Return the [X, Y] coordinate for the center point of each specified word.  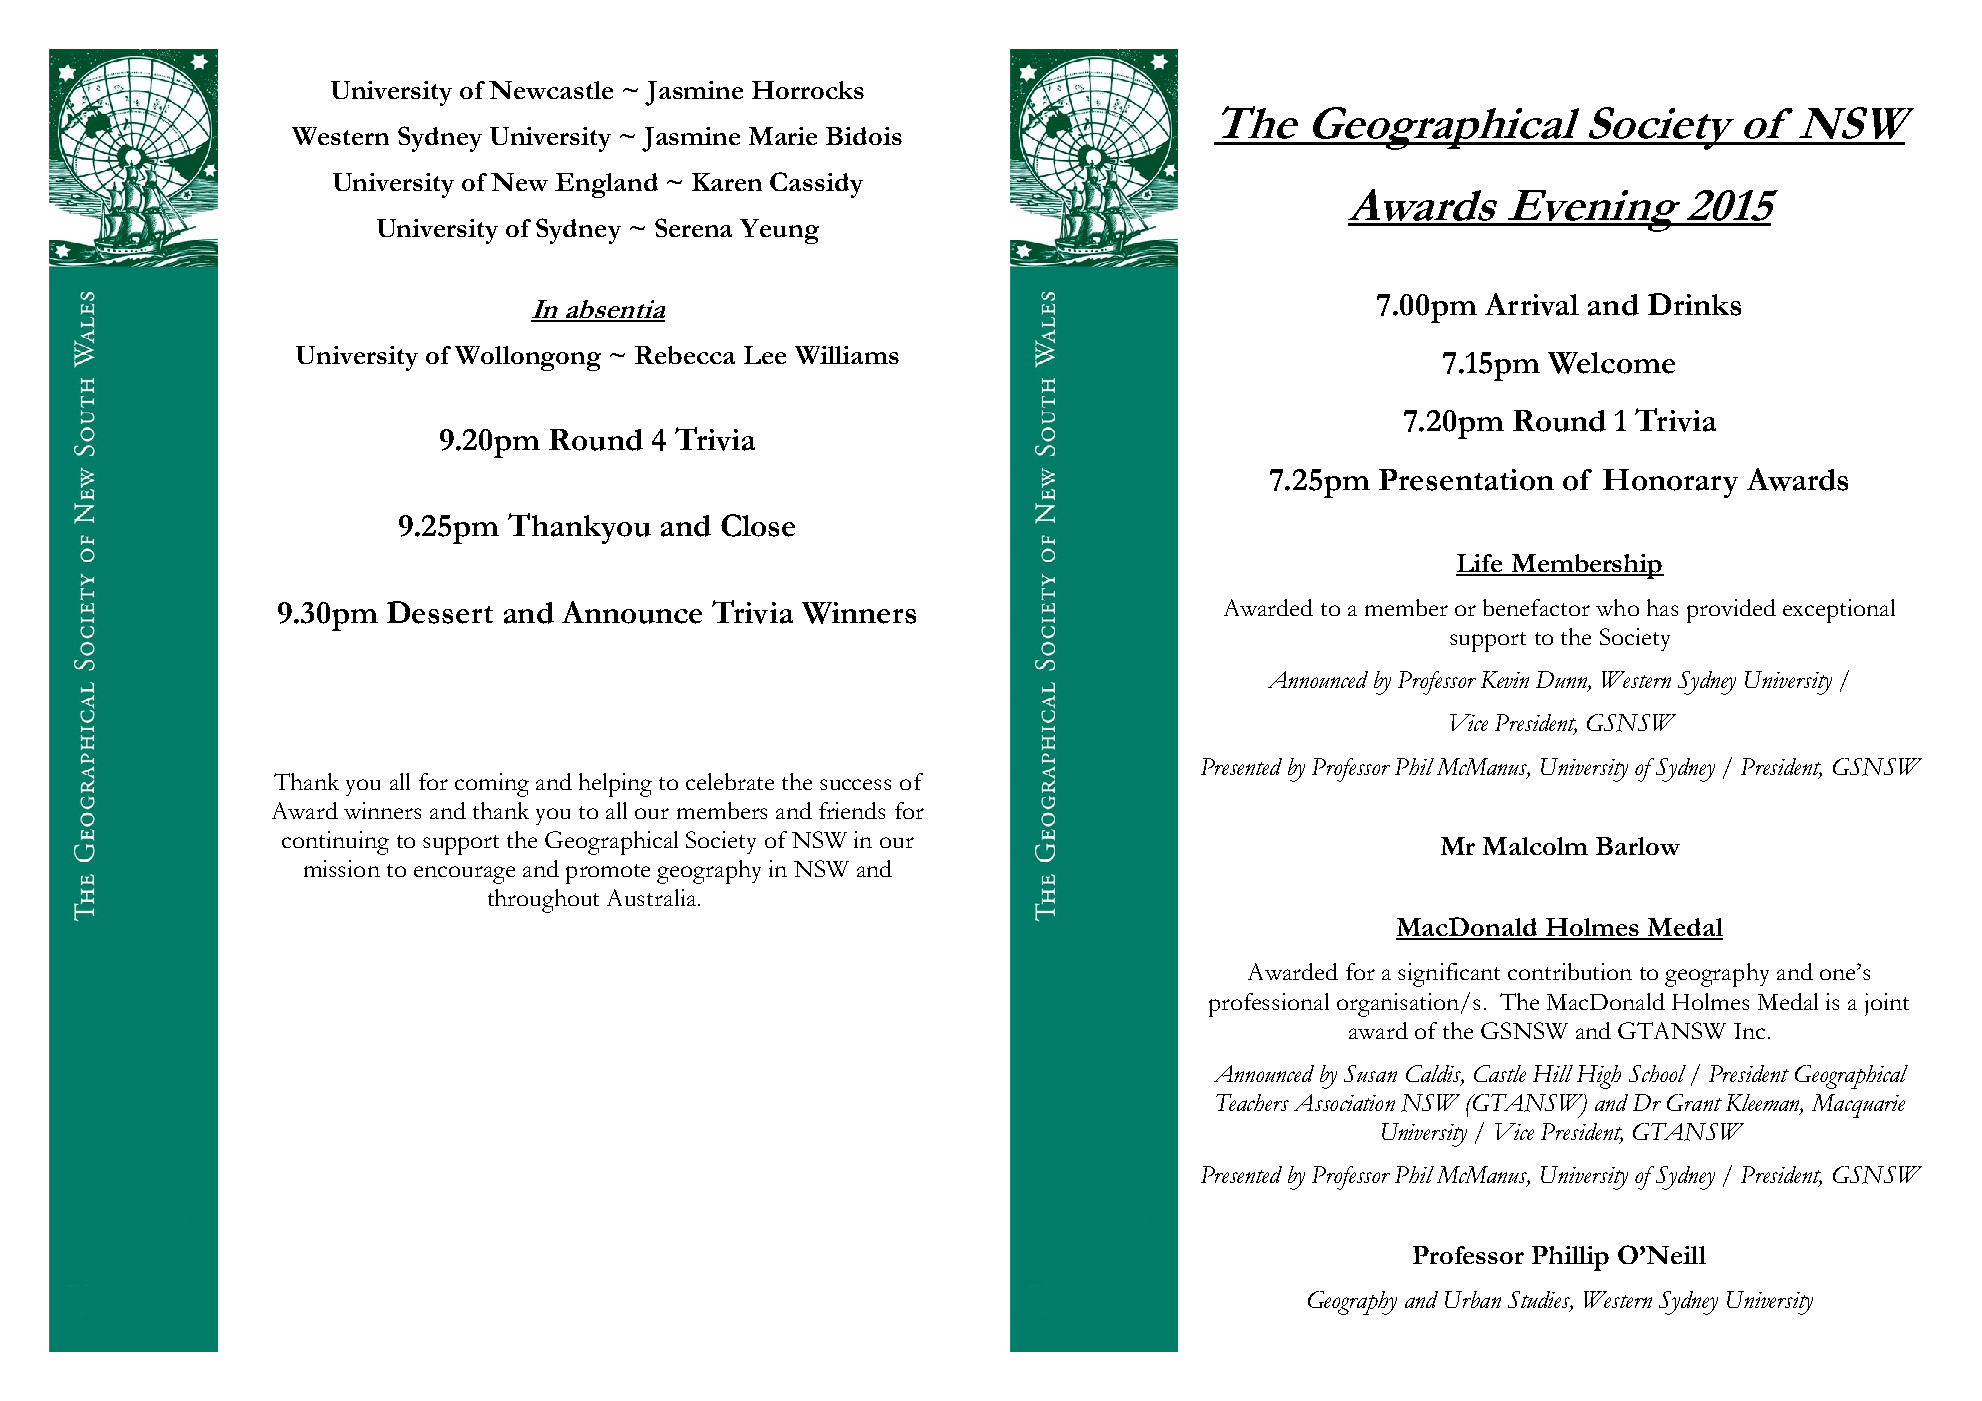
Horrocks [808, 90]
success [855, 784]
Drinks [1694, 304]
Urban [1473, 1299]
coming [492, 785]
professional [1269, 1005]
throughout [543, 901]
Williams [847, 355]
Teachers [1252, 1102]
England [606, 185]
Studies [1540, 1301]
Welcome [1611, 363]
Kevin [1505, 679]
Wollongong [528, 358]
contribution [1570, 971]
